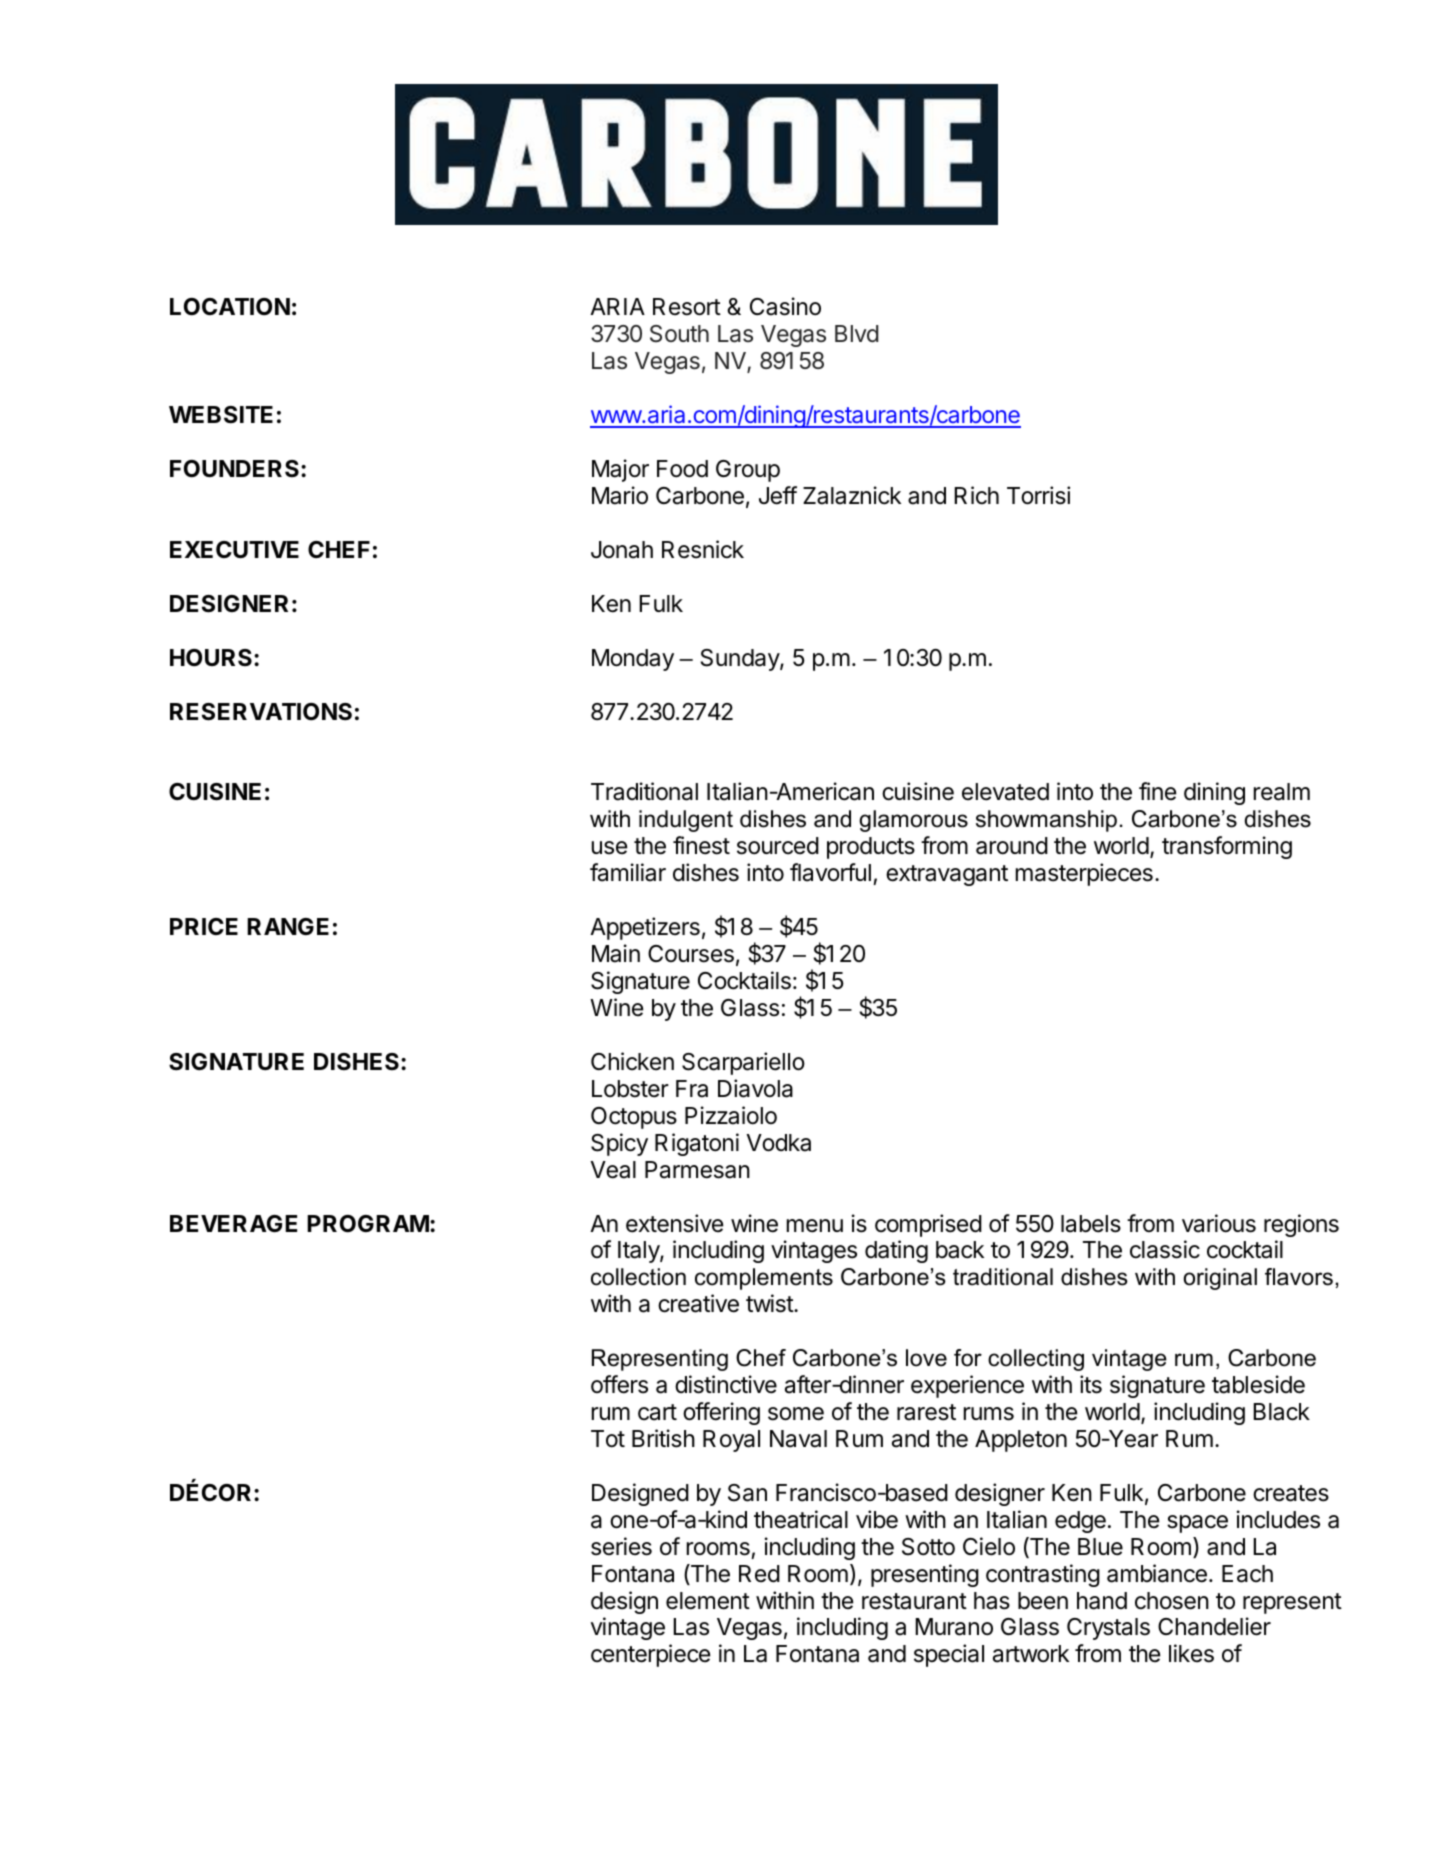  I want to click on BEVERAGE, so click(233, 1223).
